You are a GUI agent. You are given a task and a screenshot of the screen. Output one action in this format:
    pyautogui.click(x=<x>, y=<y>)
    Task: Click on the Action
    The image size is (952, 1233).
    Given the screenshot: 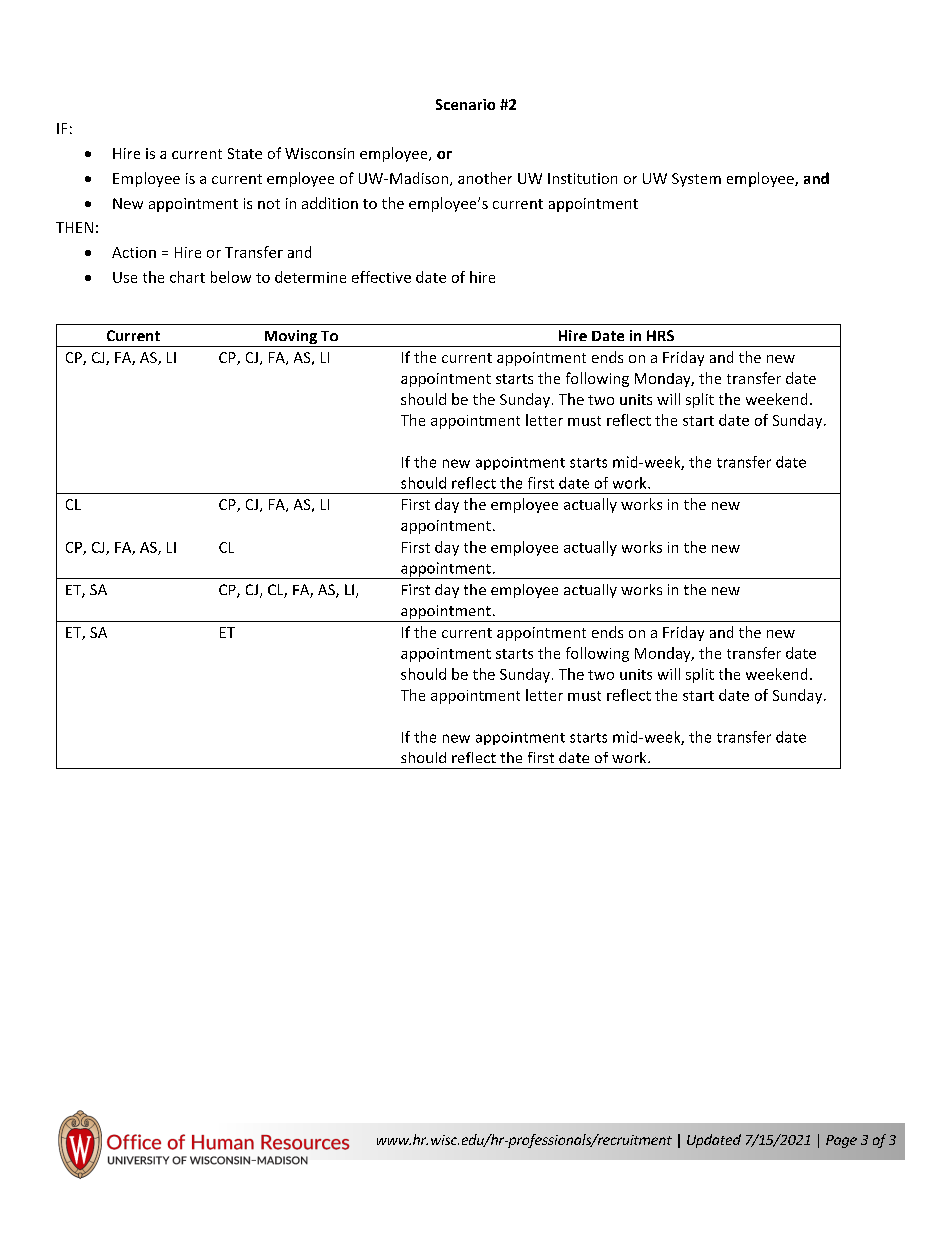 What is the action you would take?
    pyautogui.click(x=134, y=252)
